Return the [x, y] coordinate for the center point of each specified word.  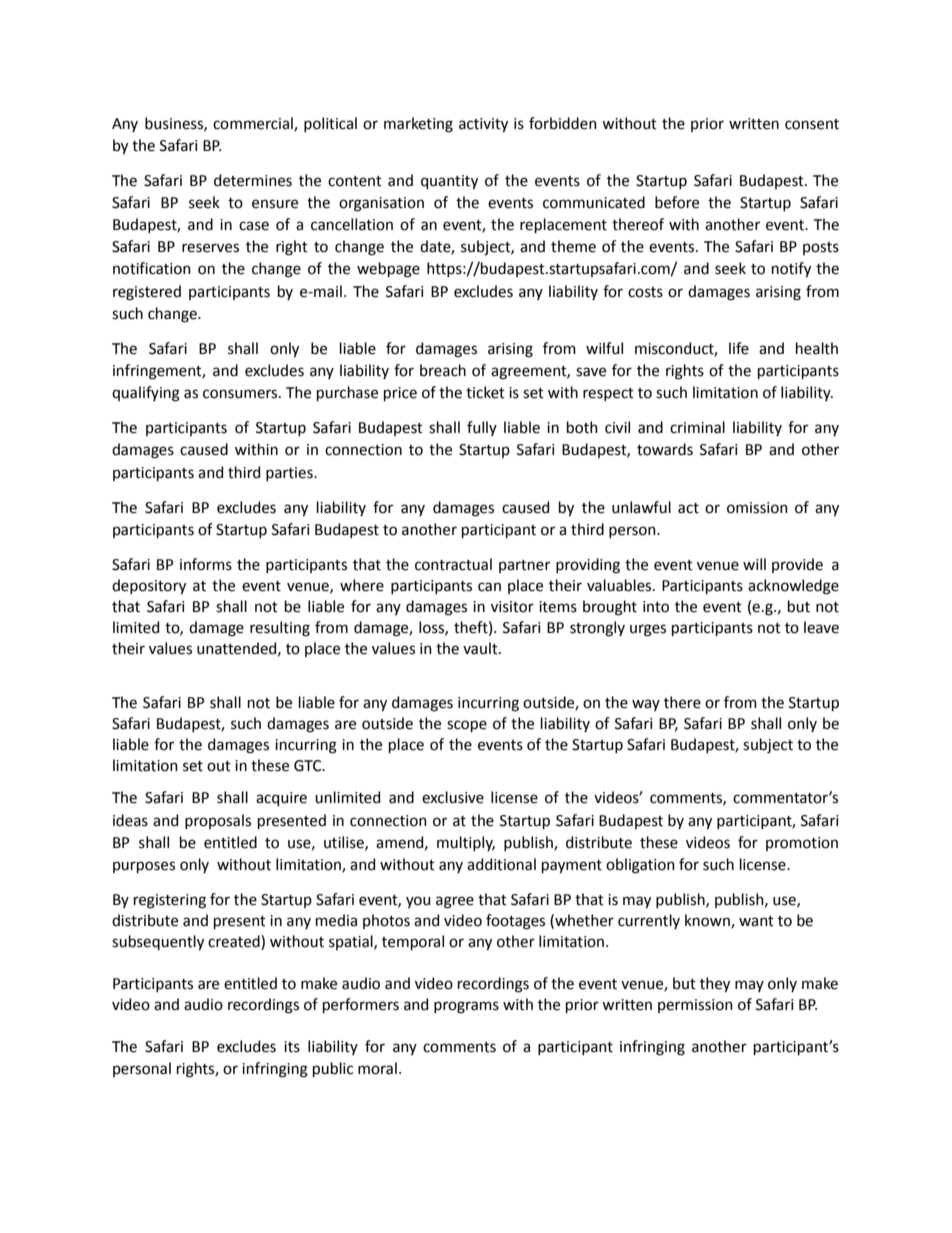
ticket [485, 392]
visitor [512, 607]
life [739, 348]
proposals [218, 821]
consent [812, 124]
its [292, 1047]
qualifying [146, 394]
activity [483, 125]
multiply [466, 843]
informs [206, 564]
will [754, 564]
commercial [254, 124]
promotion [802, 844]
